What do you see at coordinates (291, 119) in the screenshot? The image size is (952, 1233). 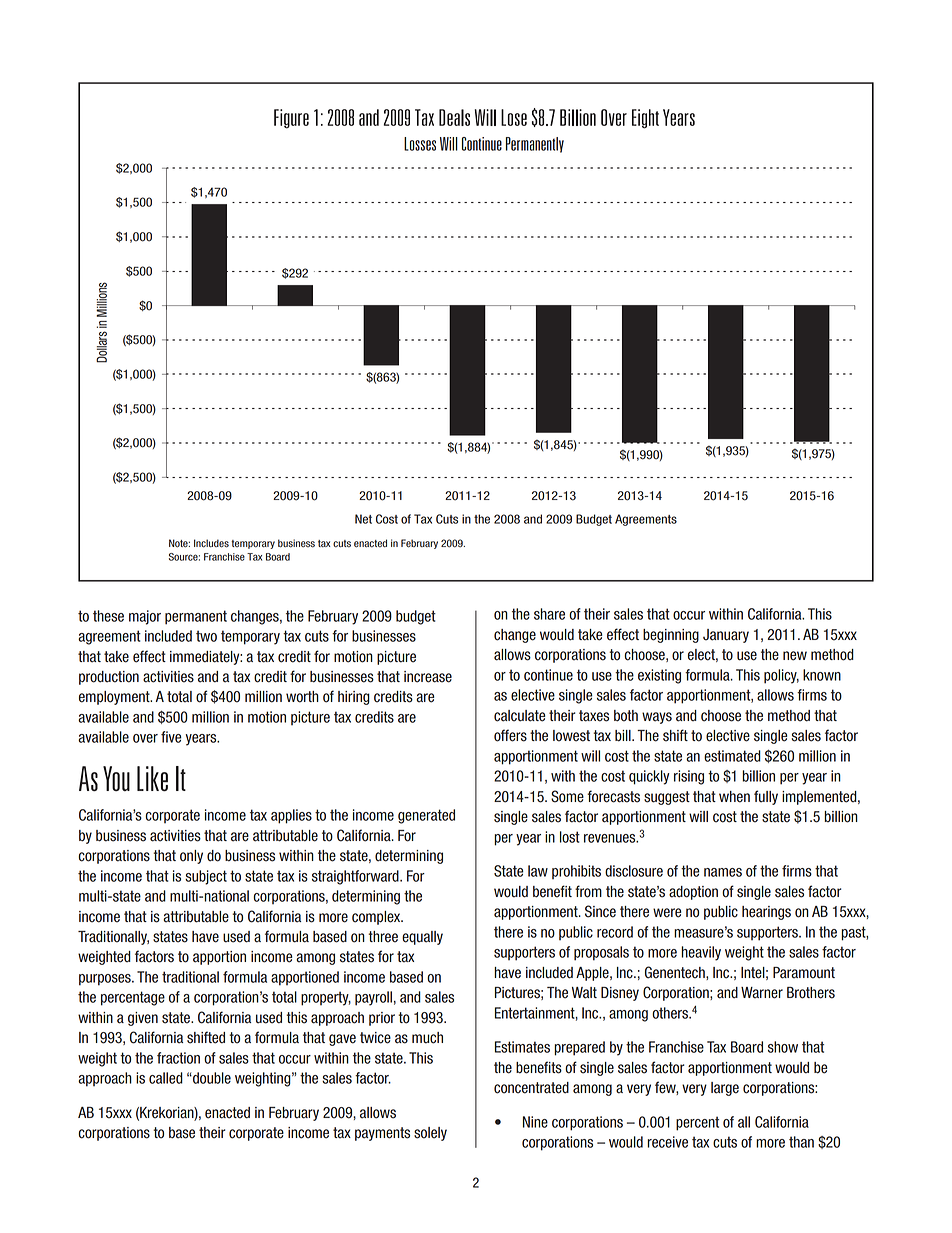 I see `Figure` at bounding box center [291, 119].
